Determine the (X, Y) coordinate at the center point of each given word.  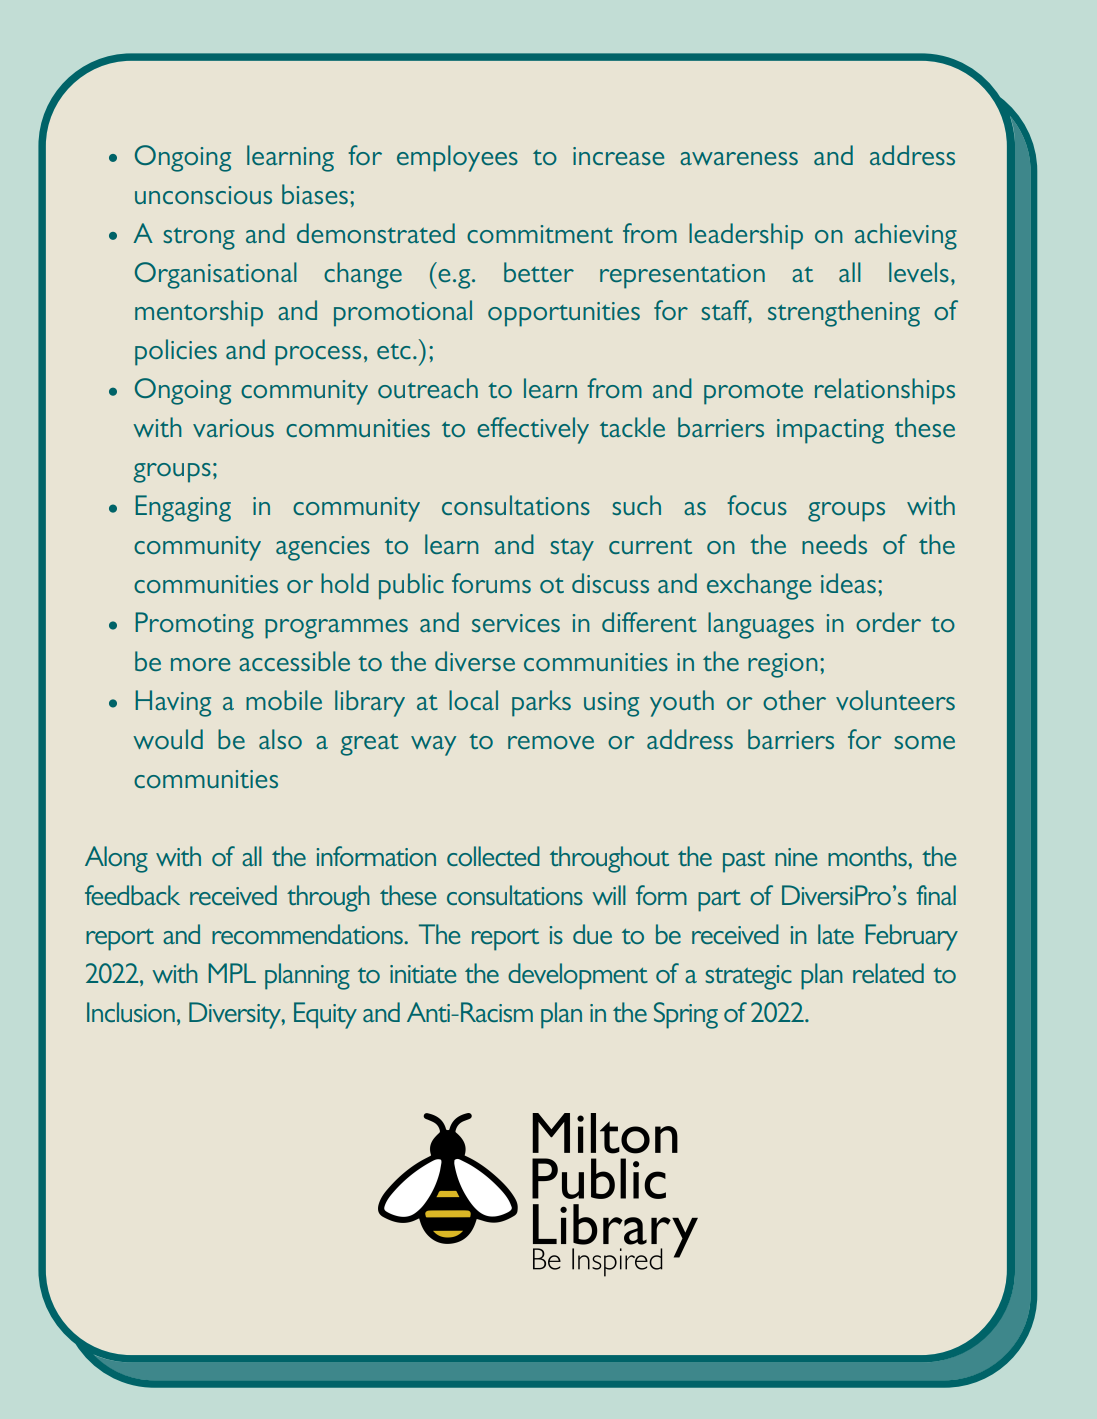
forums (491, 583)
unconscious (203, 195)
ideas (848, 583)
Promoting (194, 625)
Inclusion (131, 1012)
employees (457, 158)
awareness (739, 158)
